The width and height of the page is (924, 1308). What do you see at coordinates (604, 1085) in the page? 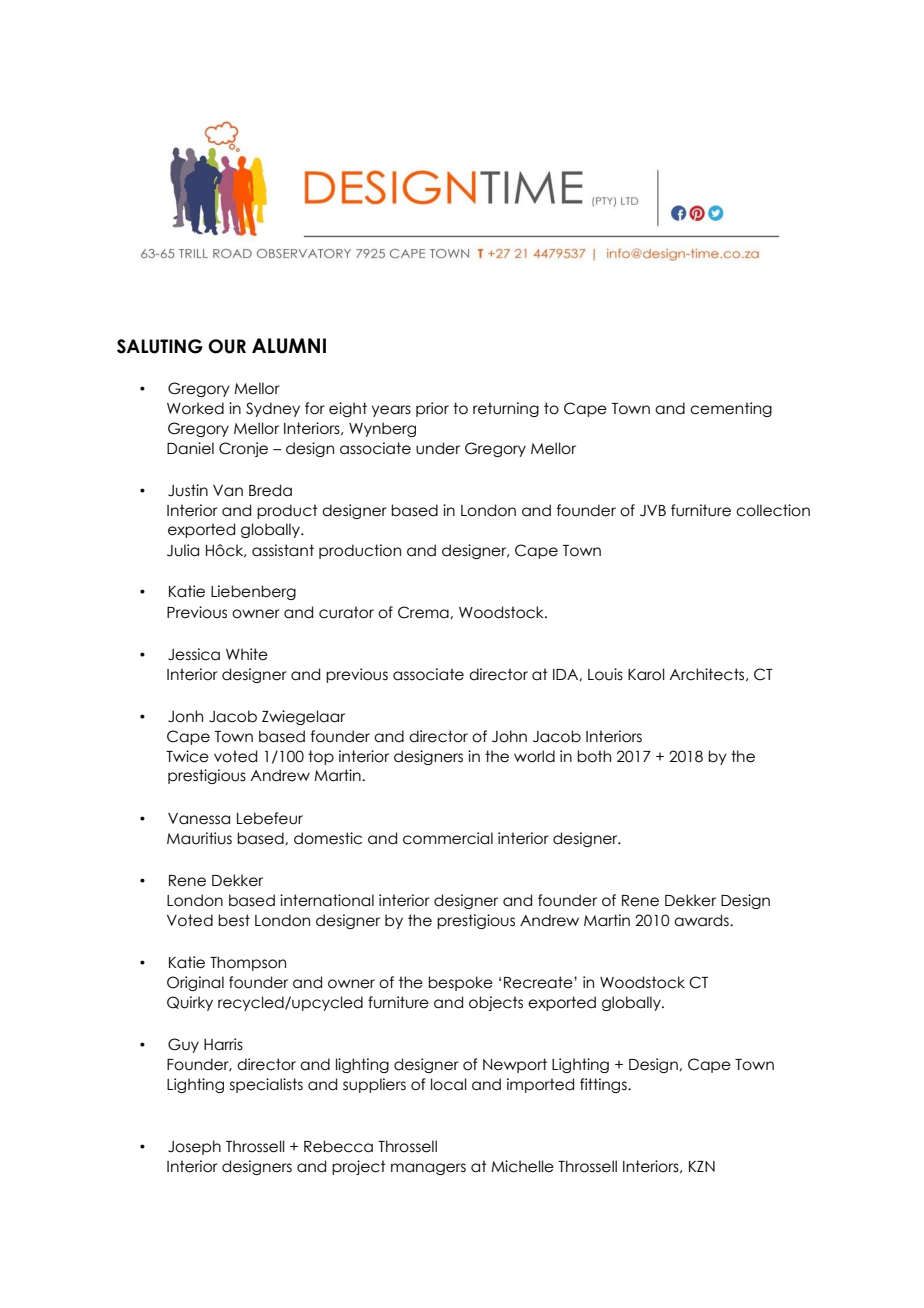
I see `fittings` at bounding box center [604, 1085].
